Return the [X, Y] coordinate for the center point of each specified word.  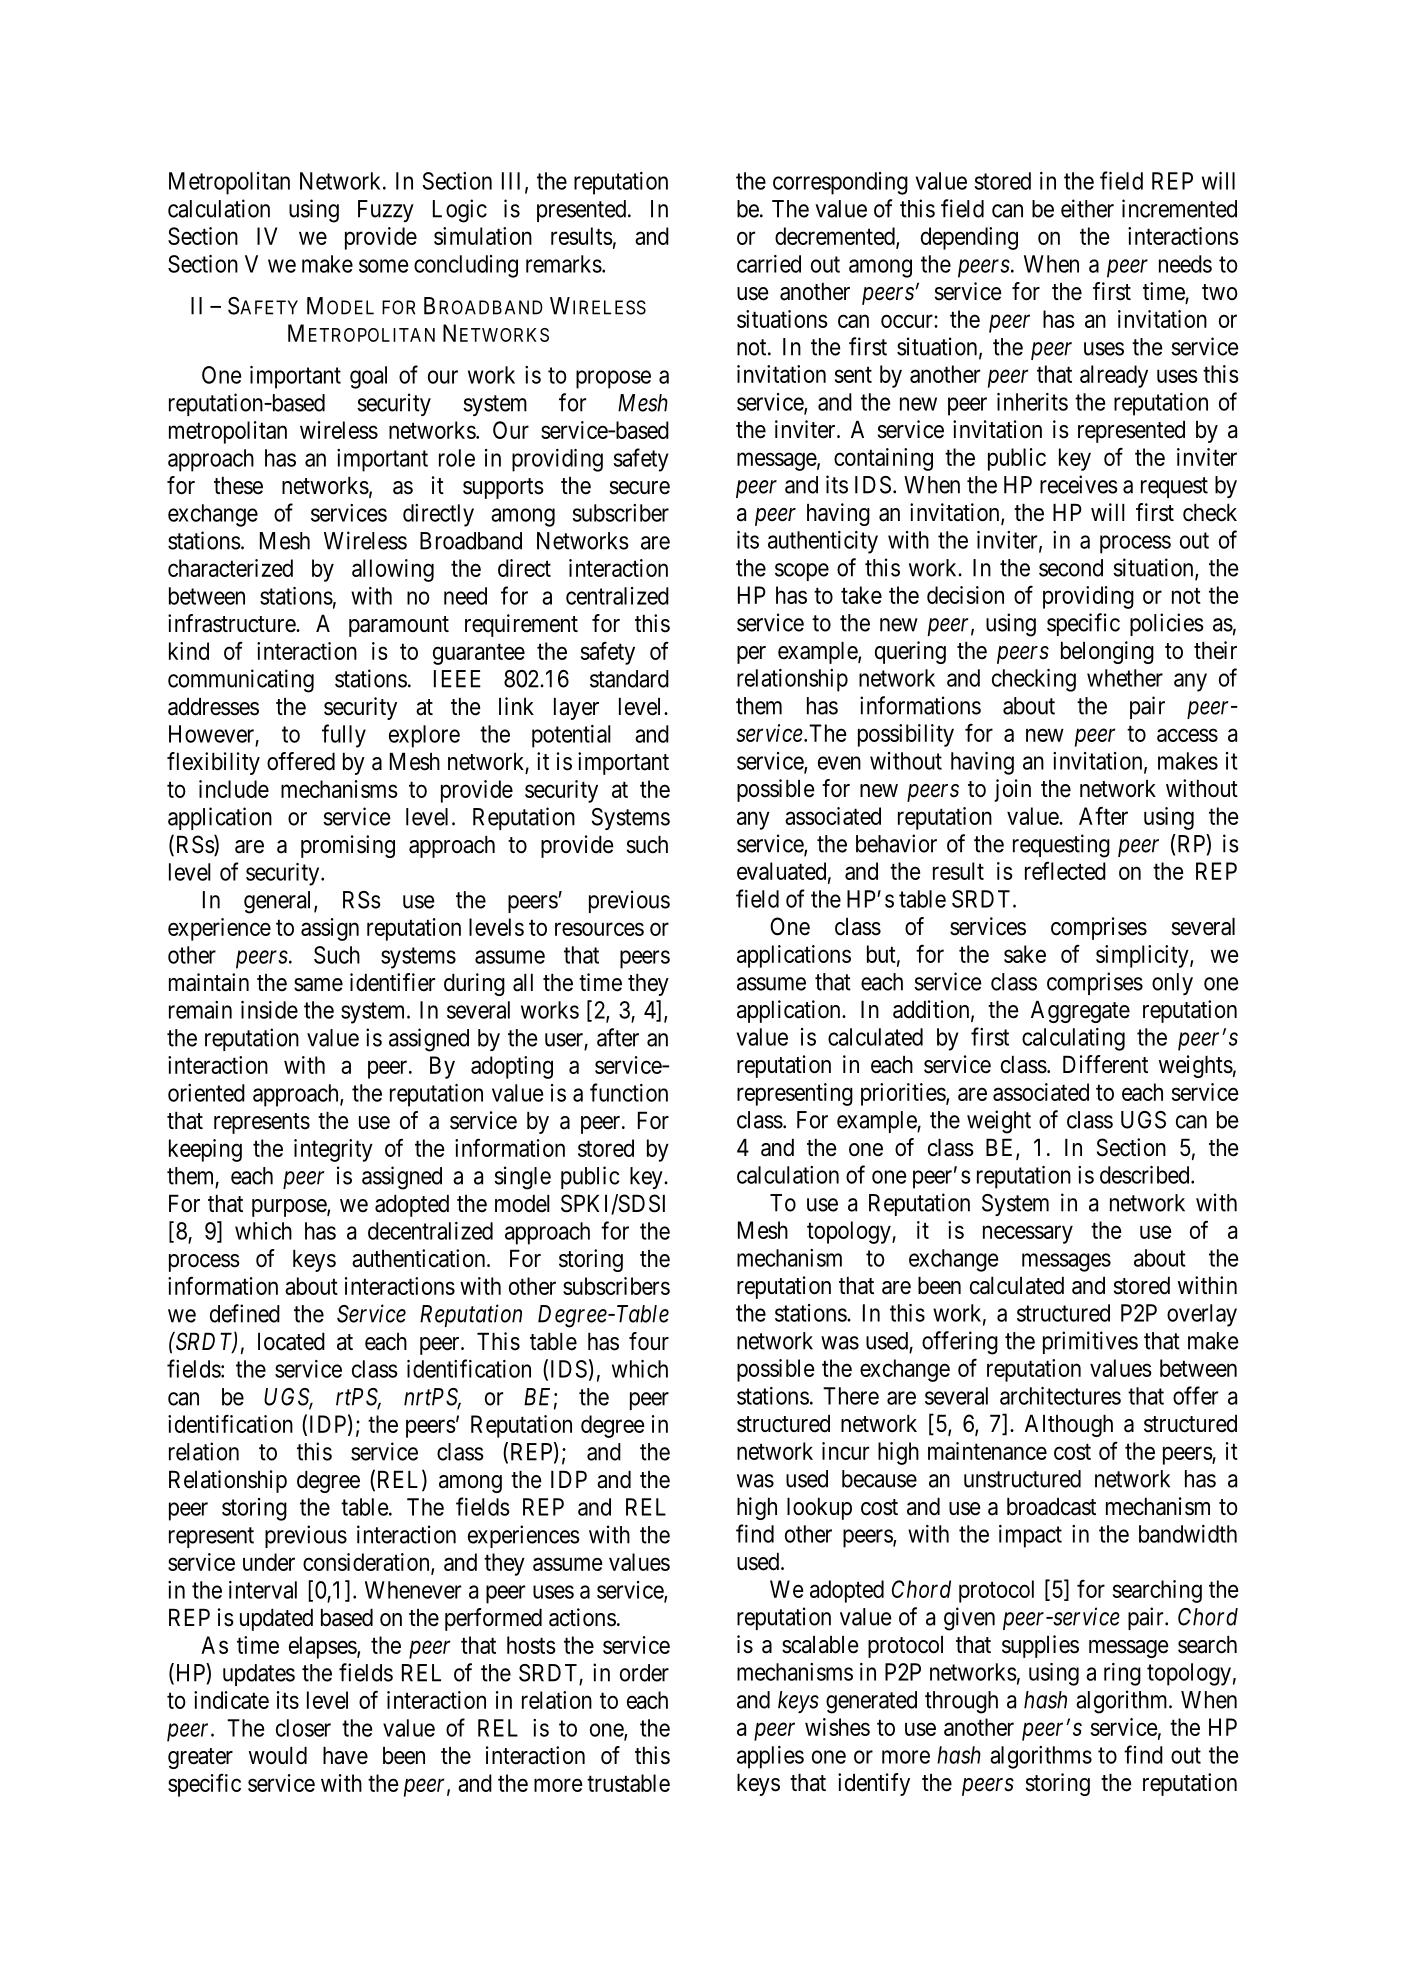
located [291, 1341]
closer [303, 1728]
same [318, 985]
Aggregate [1080, 1011]
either [1087, 208]
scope [802, 572]
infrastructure [232, 623]
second [1071, 568]
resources [599, 929]
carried [769, 264]
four [649, 1341]
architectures [1060, 1396]
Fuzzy [386, 211]
